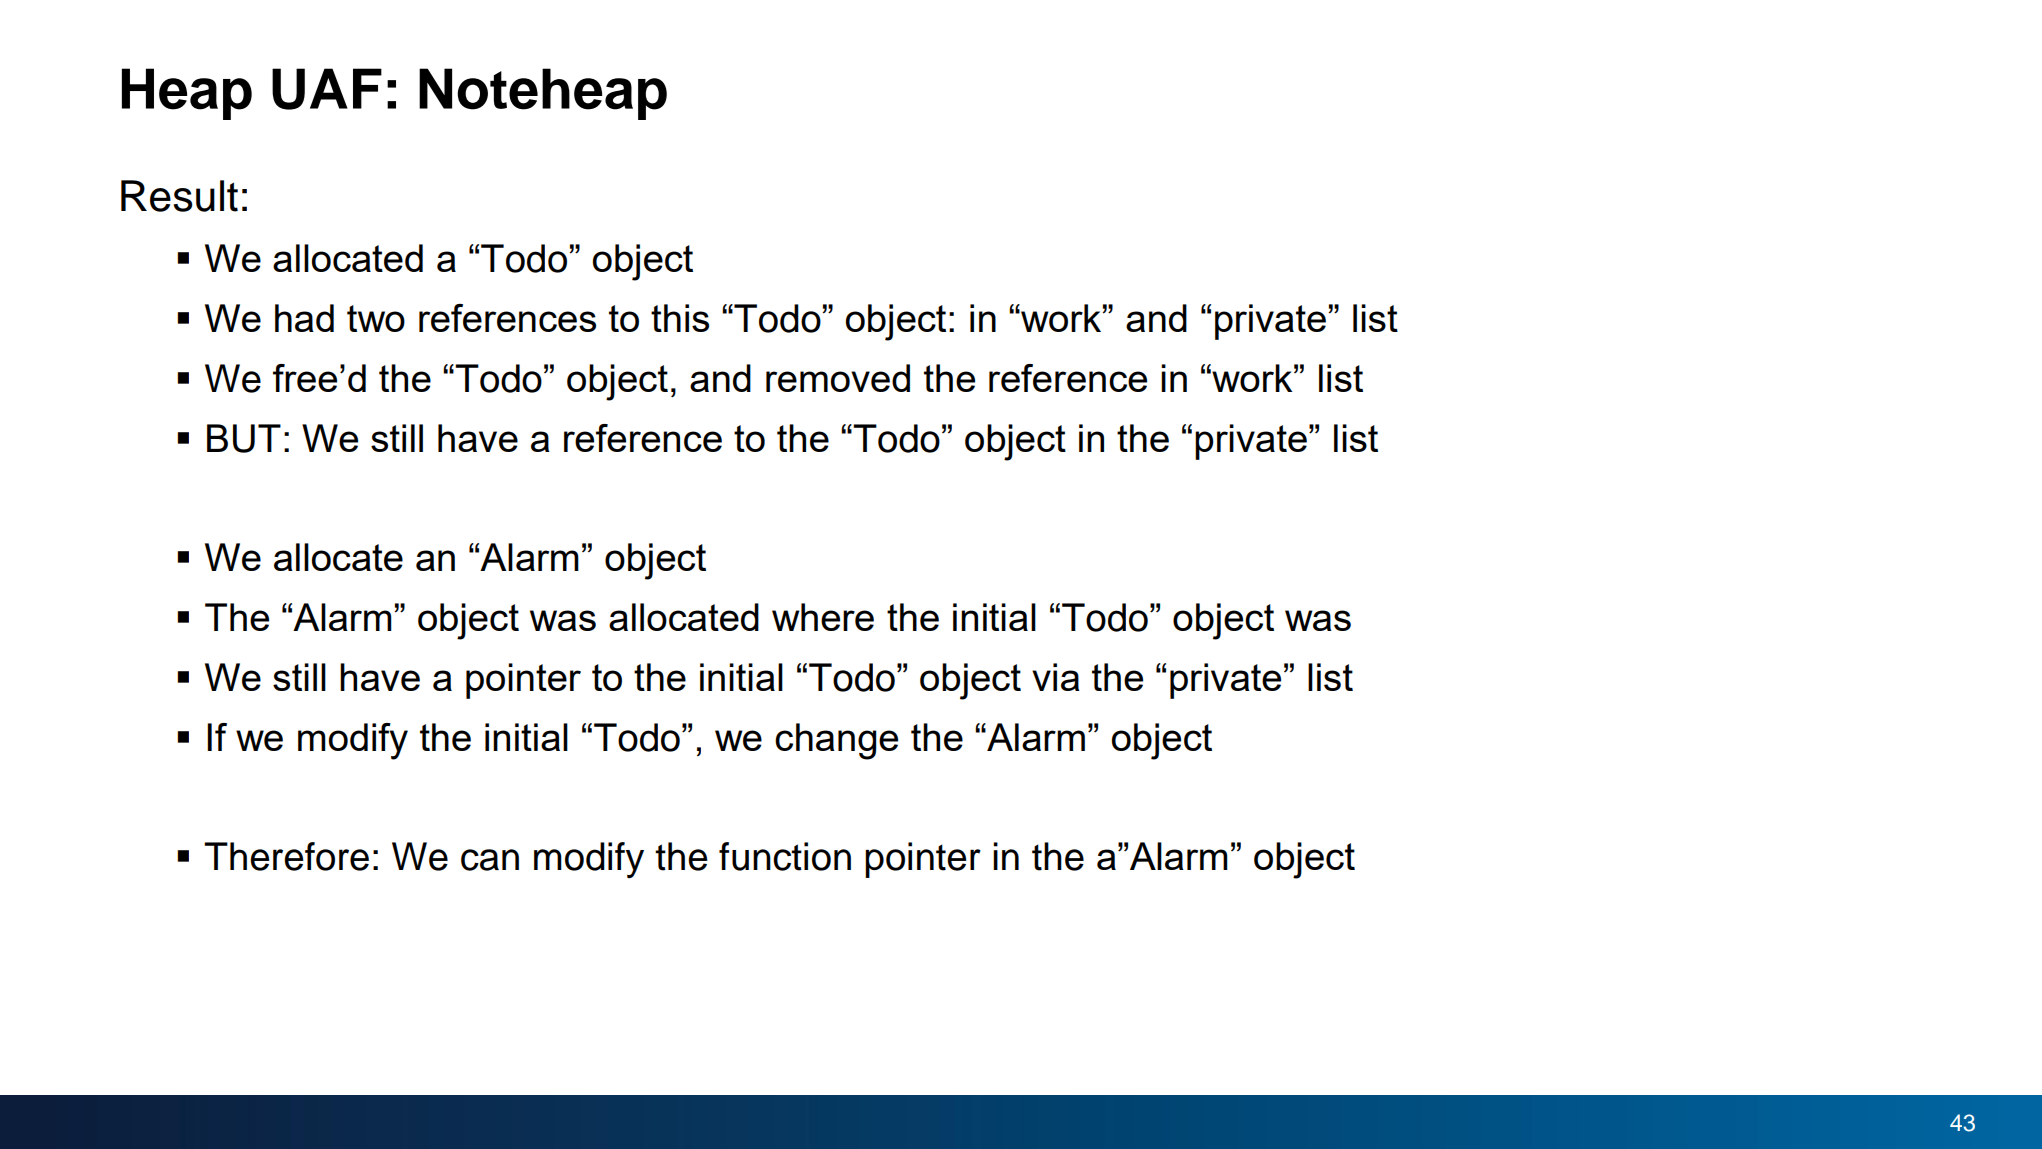 This document has width=2042, height=1149. Describe the element at coordinates (680, 318) in the document. I see `this` at that location.
